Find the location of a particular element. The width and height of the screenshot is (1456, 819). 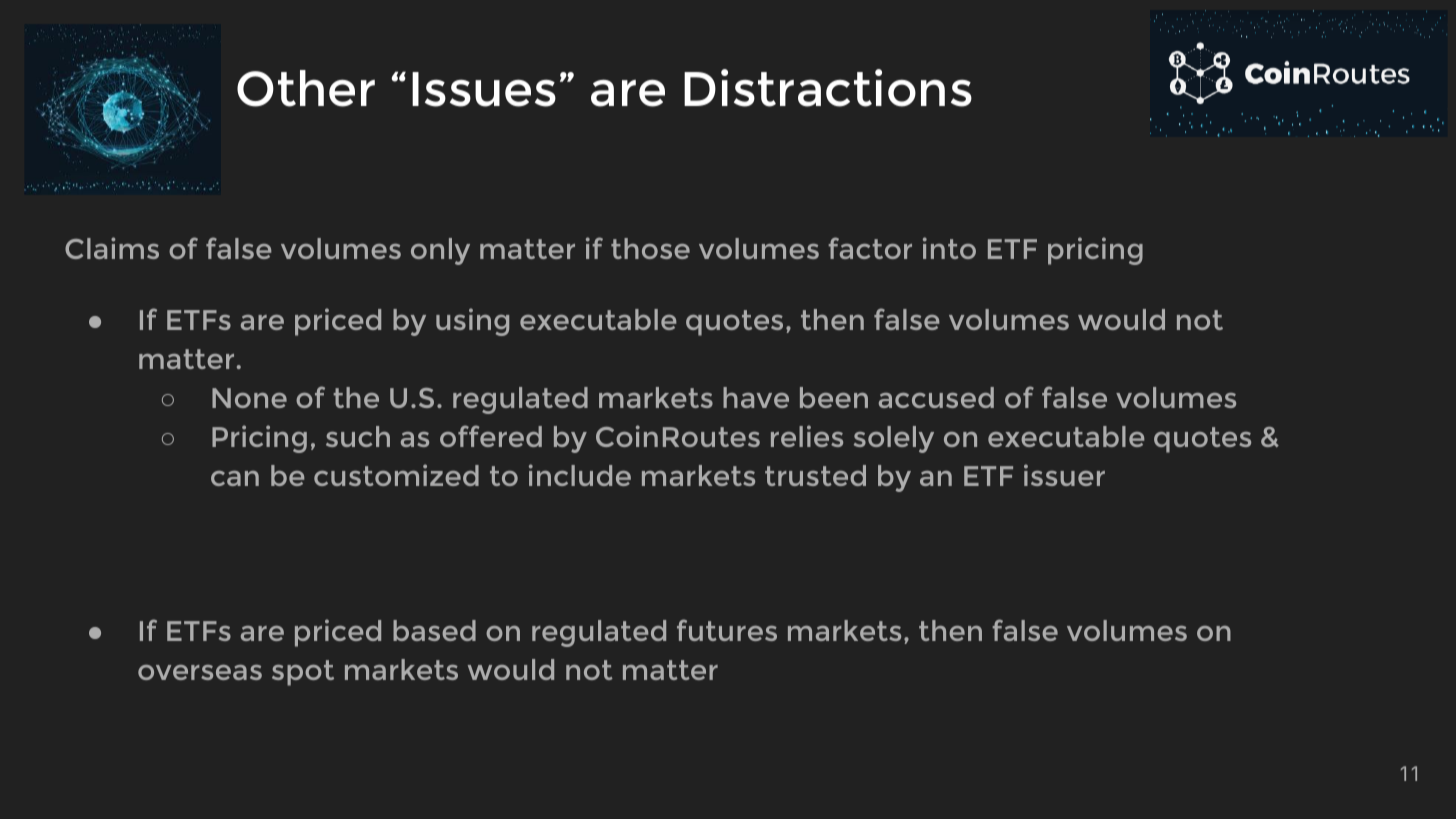

Issues is located at coordinates (484, 89).
